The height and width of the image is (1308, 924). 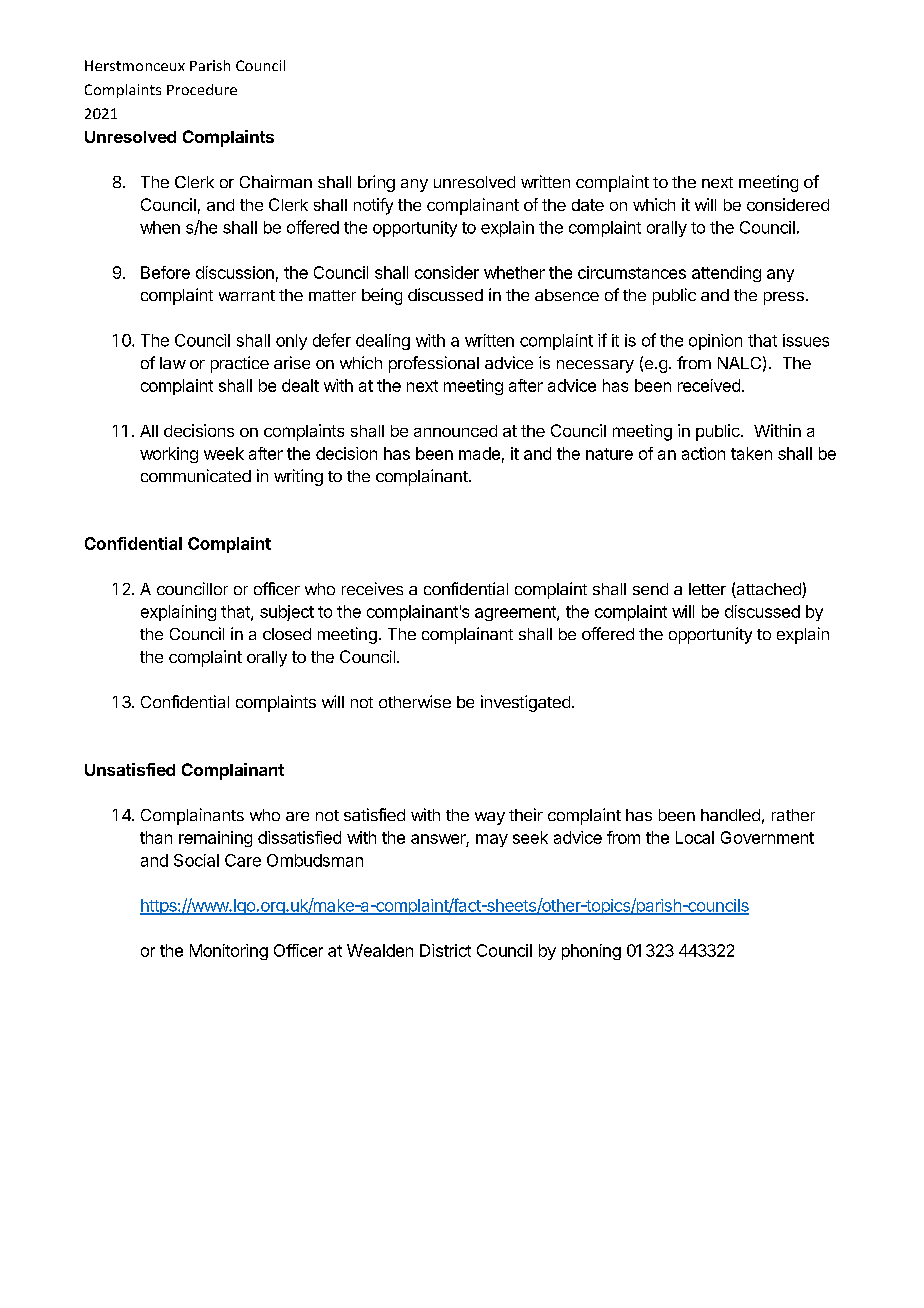 What do you see at coordinates (479, 453) in the image?
I see `made` at bounding box center [479, 453].
